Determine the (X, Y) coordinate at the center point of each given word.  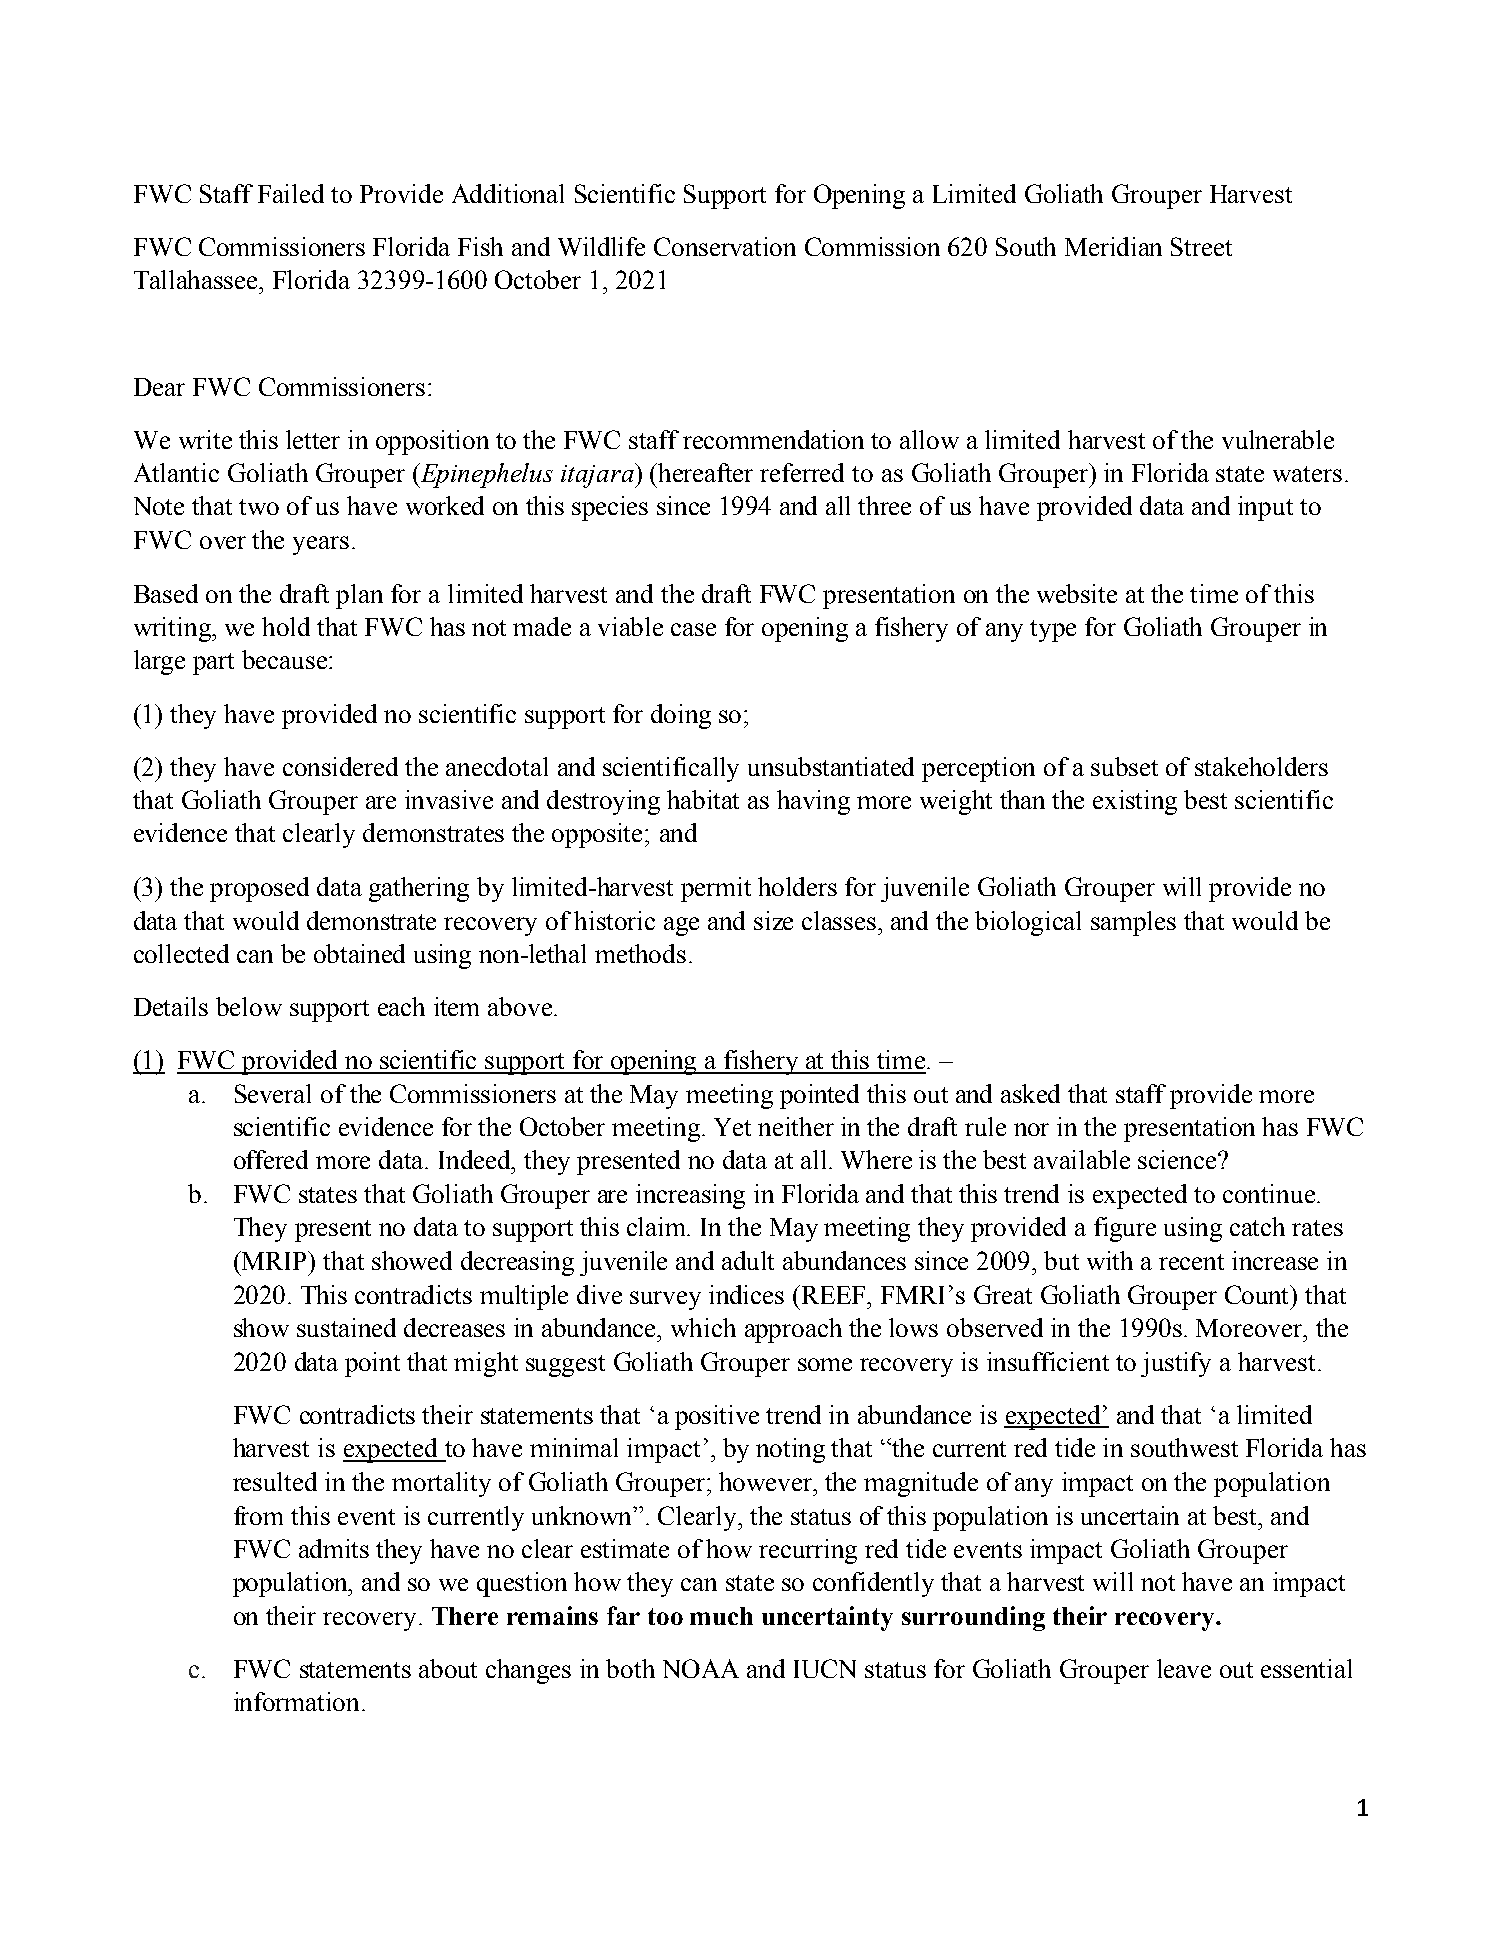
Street (1201, 246)
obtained (359, 953)
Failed (291, 193)
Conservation (725, 246)
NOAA (701, 1668)
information (298, 1701)
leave (1184, 1668)
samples (1133, 923)
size (773, 920)
